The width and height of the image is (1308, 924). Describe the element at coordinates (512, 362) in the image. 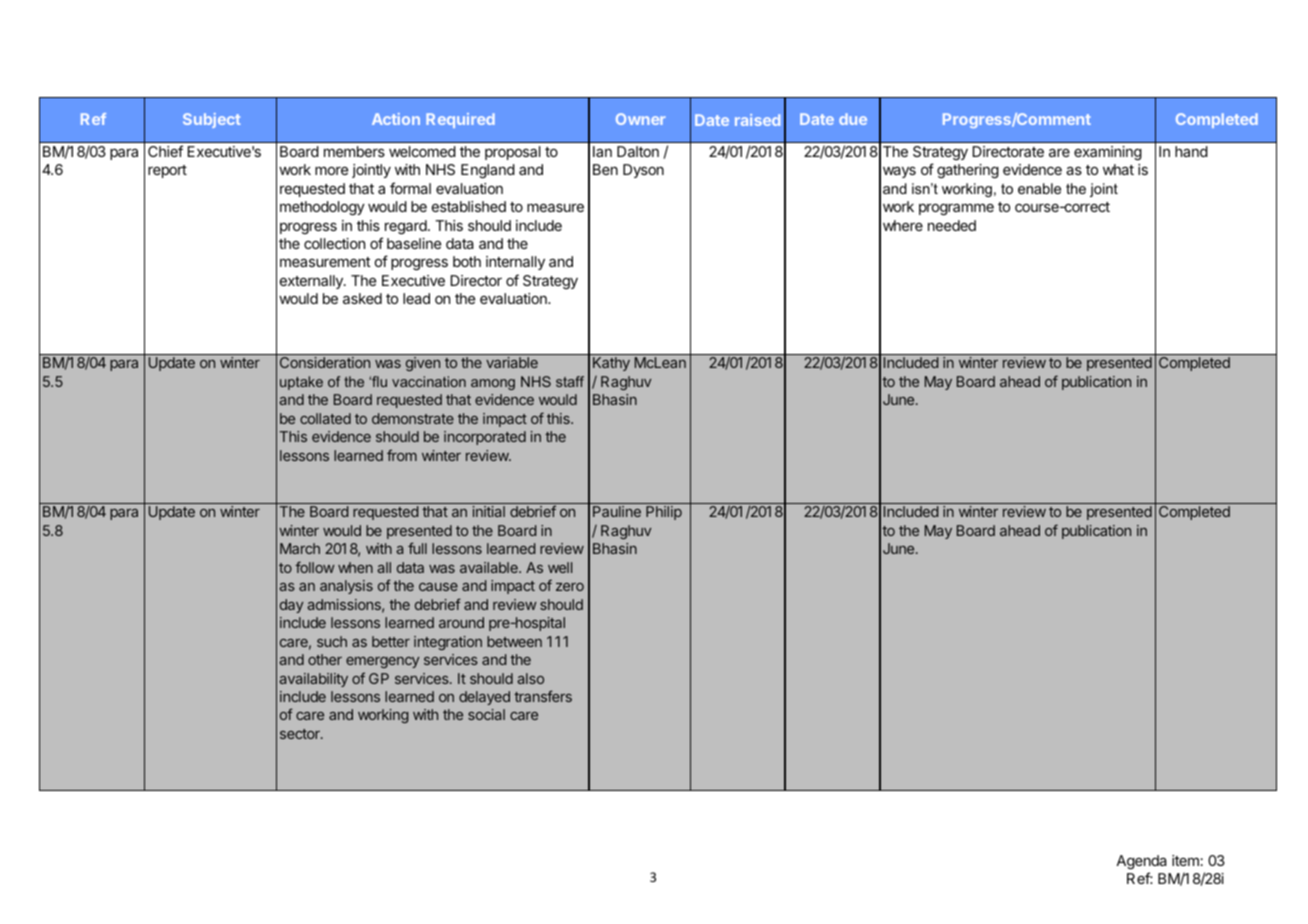

I see `variable` at that location.
